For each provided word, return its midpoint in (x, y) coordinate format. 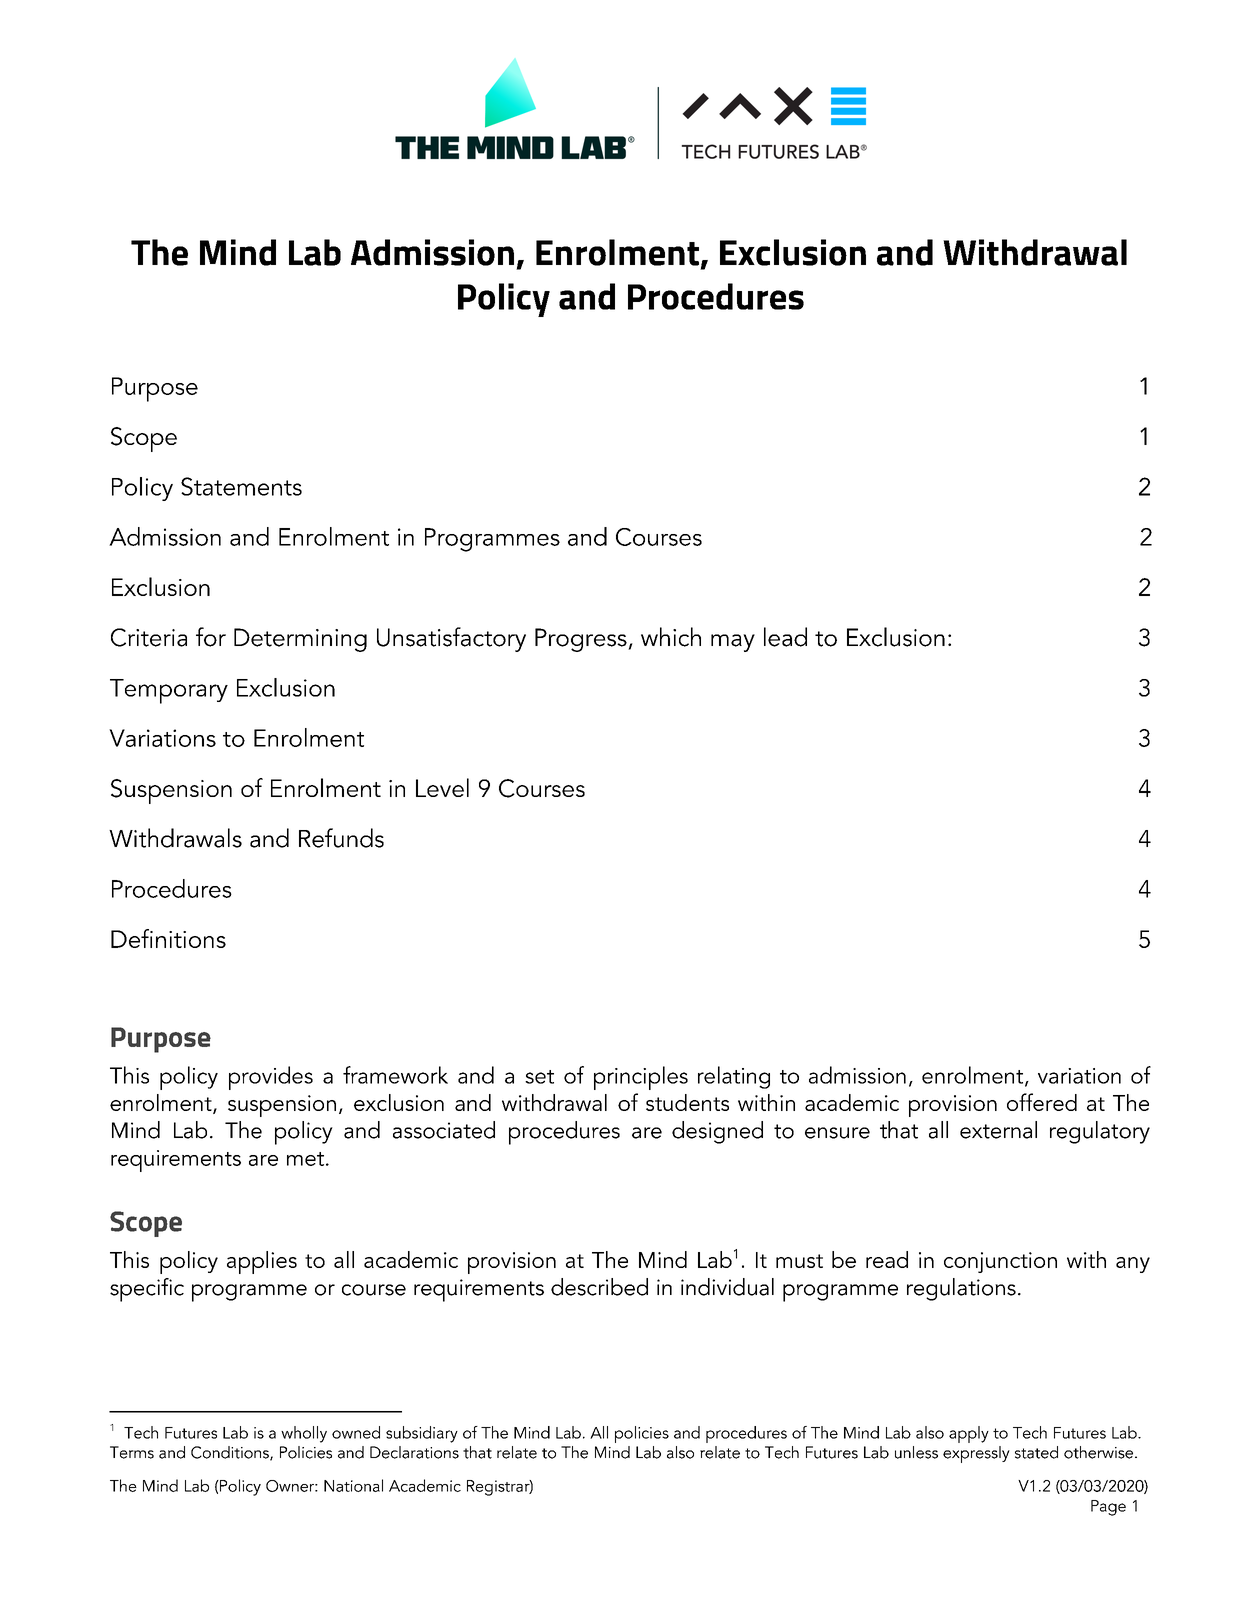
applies (262, 1262)
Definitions (168, 938)
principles (641, 1078)
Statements (241, 486)
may (733, 643)
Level (442, 787)
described (599, 1287)
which (671, 637)
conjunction (1000, 1262)
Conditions (231, 1453)
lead (785, 637)
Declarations (414, 1452)
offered (1042, 1102)
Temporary (169, 691)
